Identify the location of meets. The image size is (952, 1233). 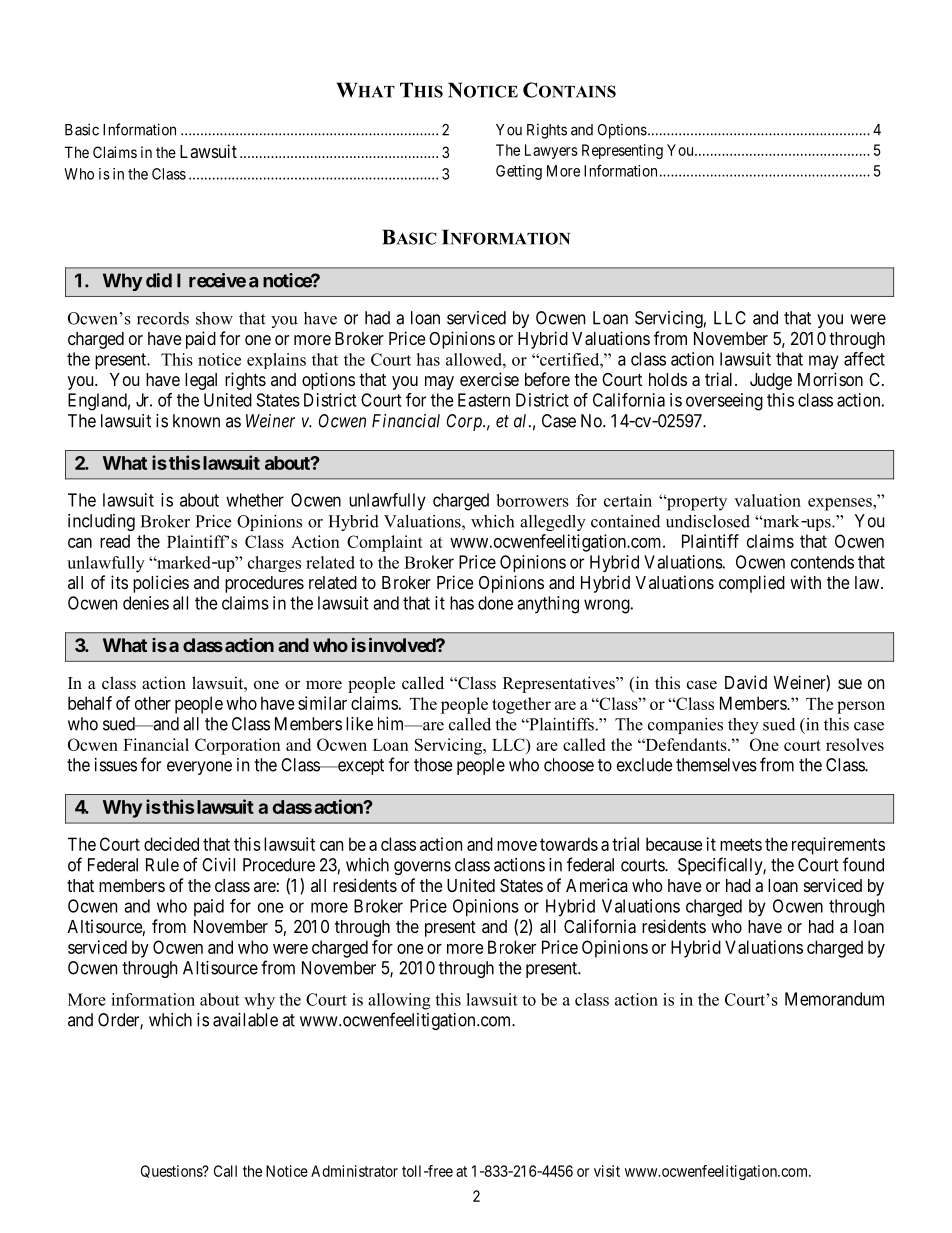
(741, 844).
